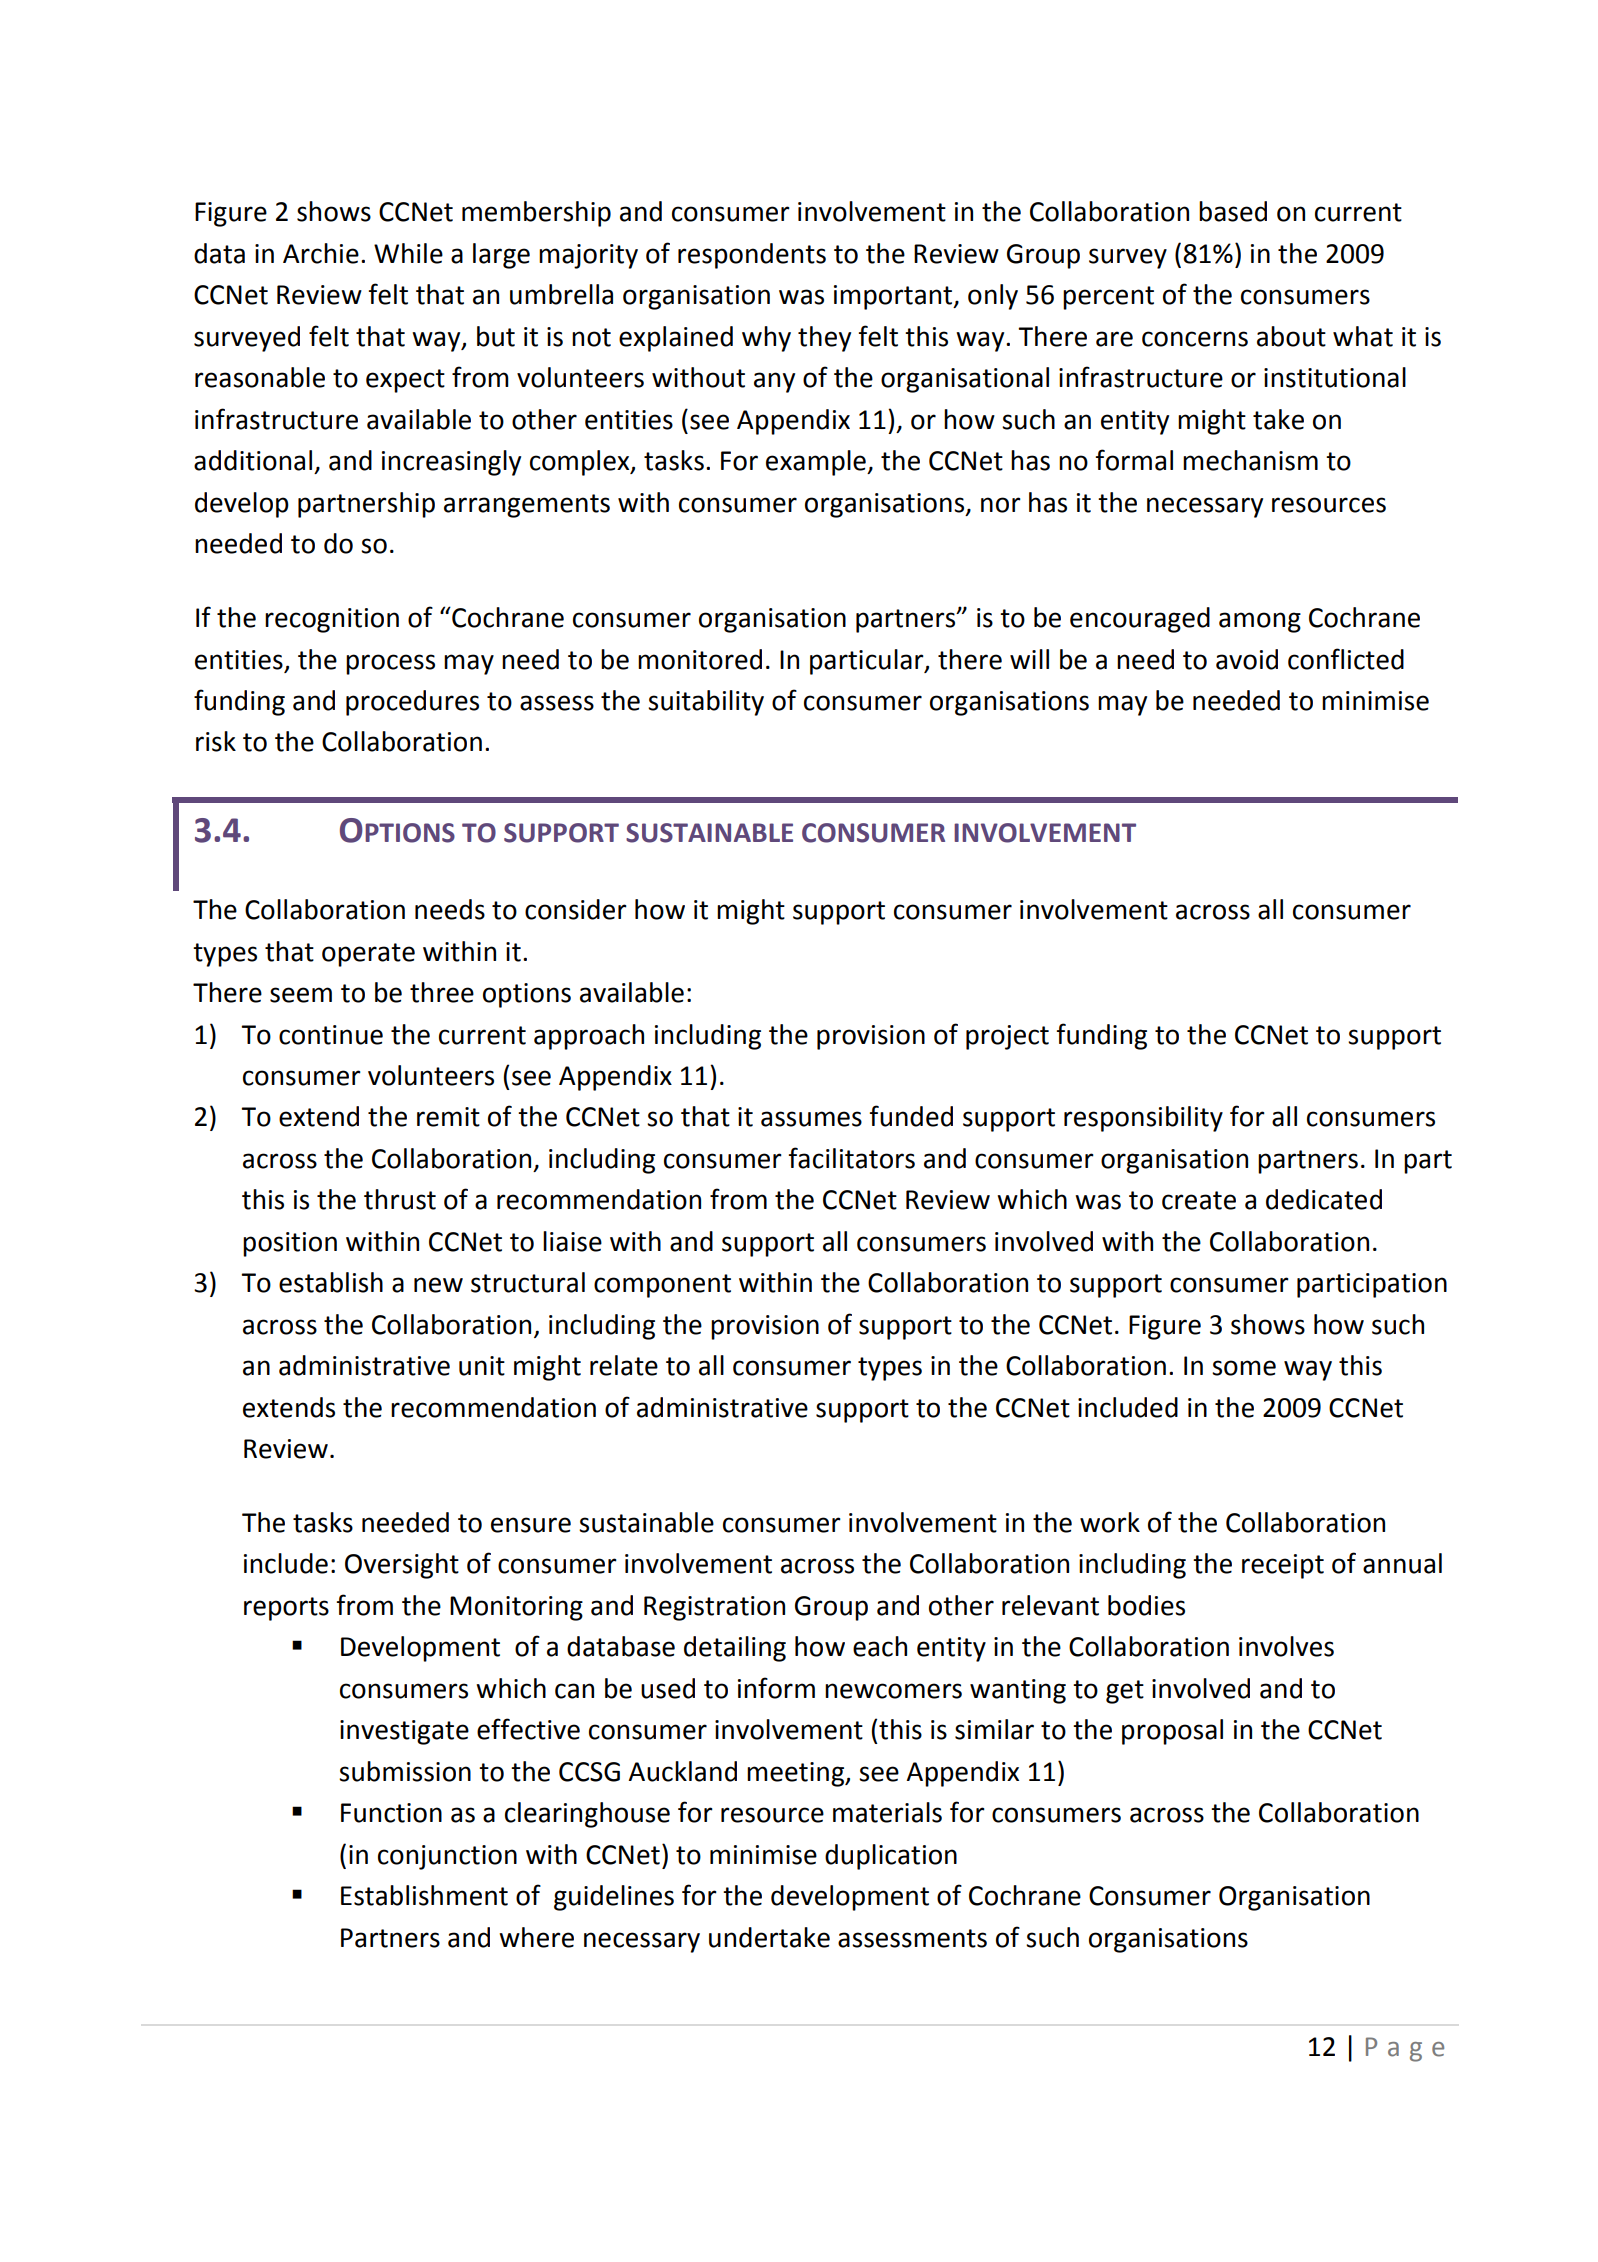 The image size is (1598, 2262). I want to click on among, so click(1260, 622).
